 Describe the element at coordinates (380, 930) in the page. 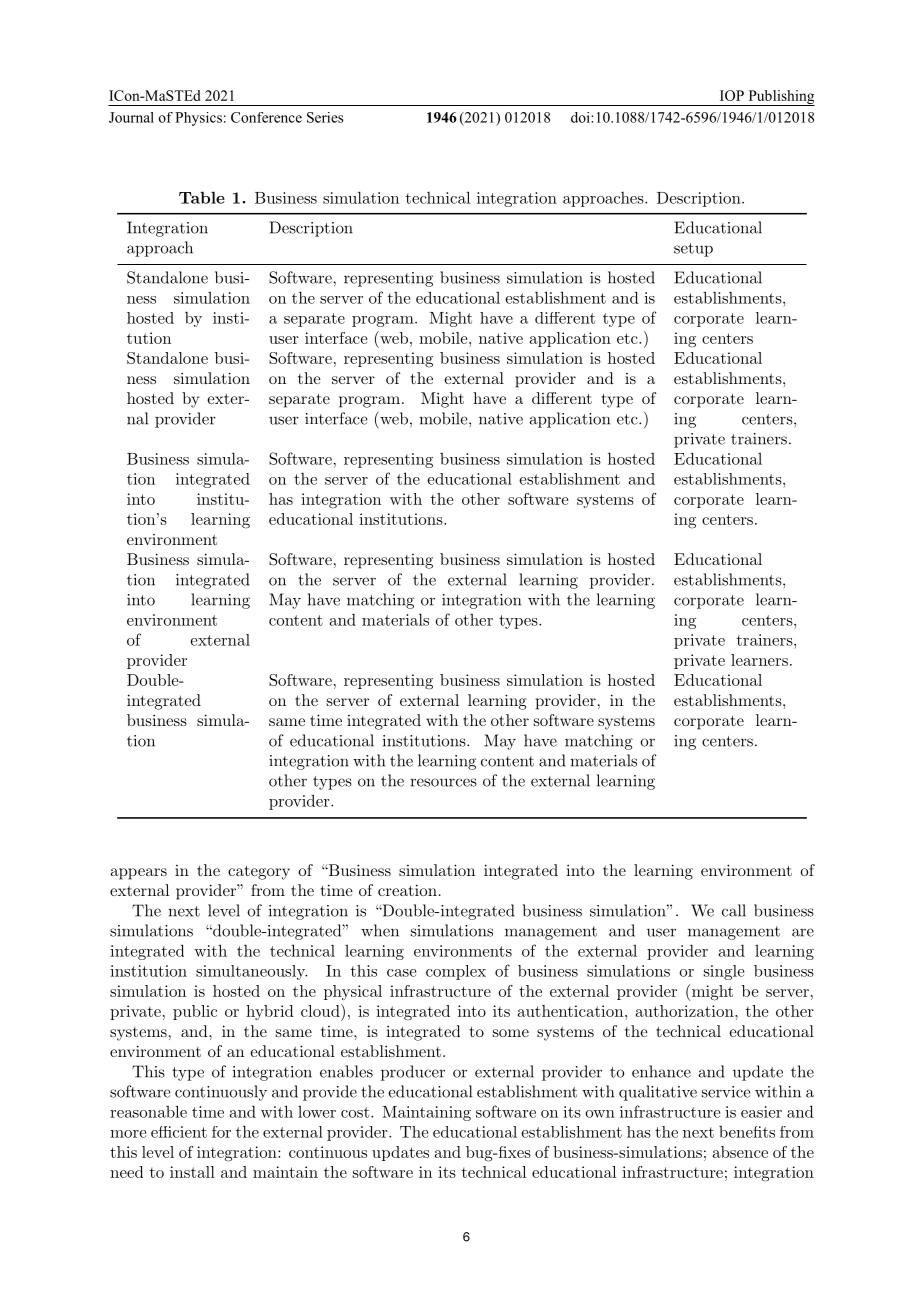

I see `when` at that location.
